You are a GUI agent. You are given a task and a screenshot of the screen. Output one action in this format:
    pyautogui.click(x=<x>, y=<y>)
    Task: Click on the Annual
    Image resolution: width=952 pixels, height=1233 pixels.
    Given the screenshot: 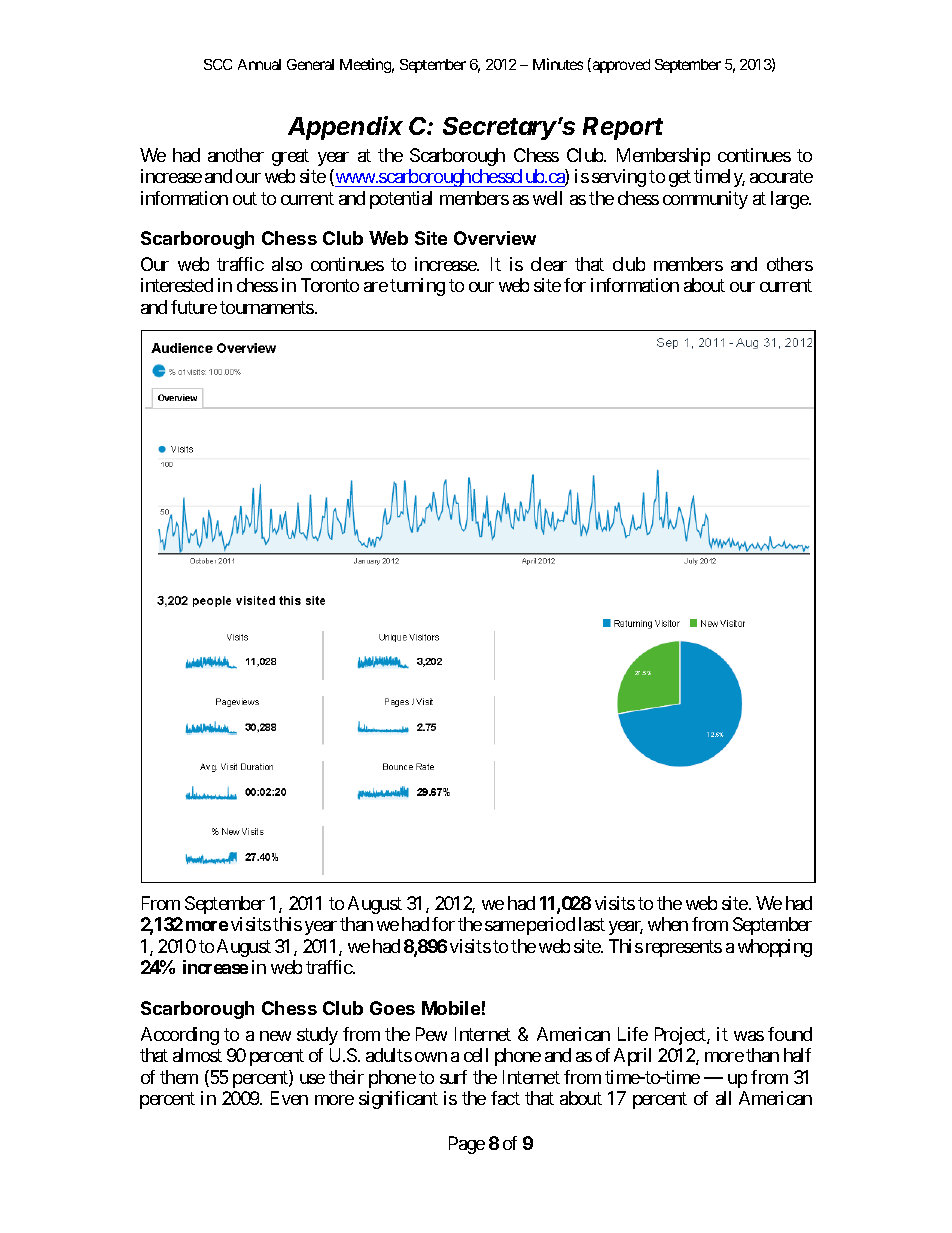 What is the action you would take?
    pyautogui.click(x=259, y=64)
